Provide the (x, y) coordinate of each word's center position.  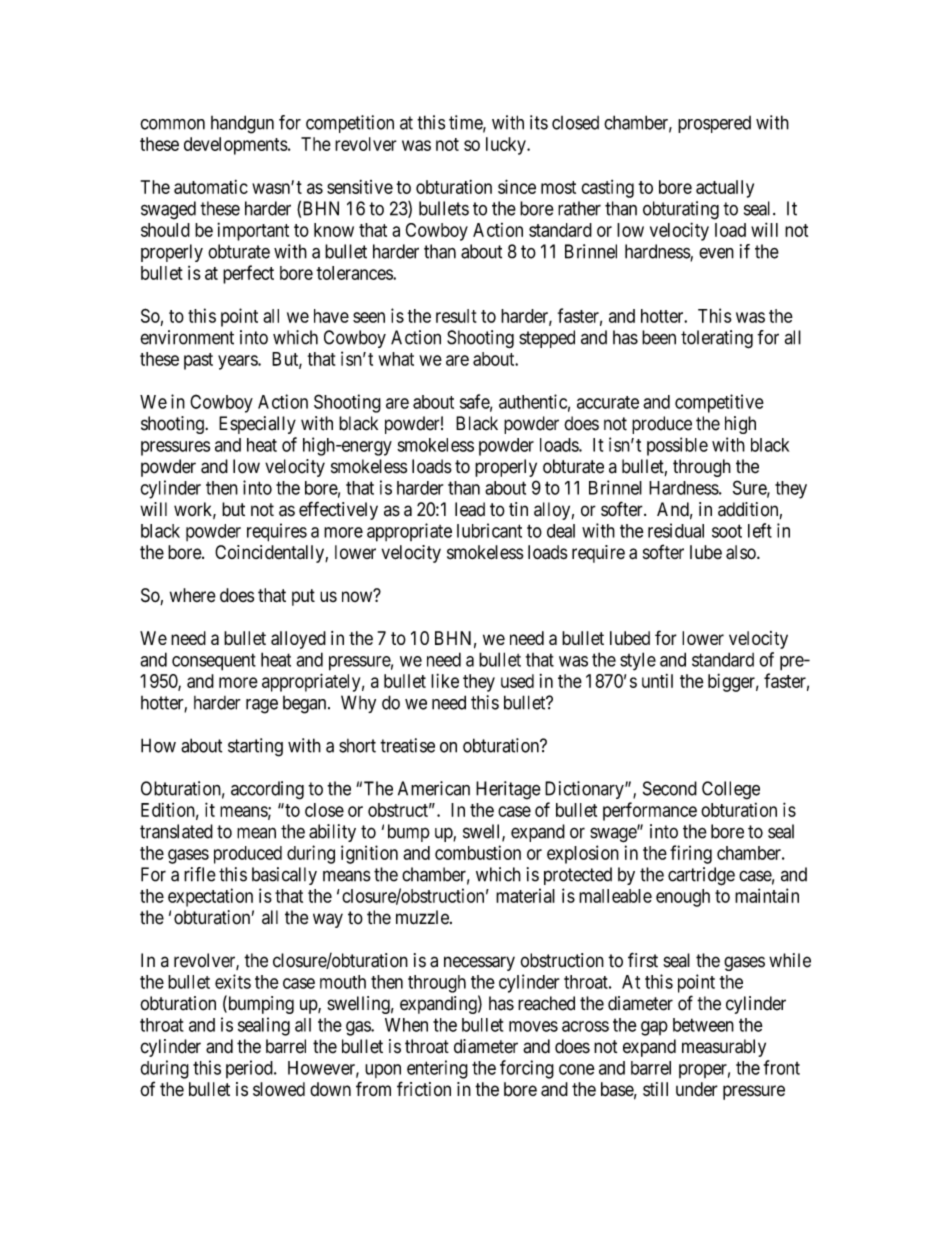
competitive (719, 403)
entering (437, 1069)
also (742, 552)
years (238, 362)
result (456, 316)
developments (236, 146)
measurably (724, 1048)
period (250, 1069)
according (267, 790)
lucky (507, 146)
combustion (478, 852)
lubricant (489, 530)
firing (691, 854)
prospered (714, 124)
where (193, 595)
